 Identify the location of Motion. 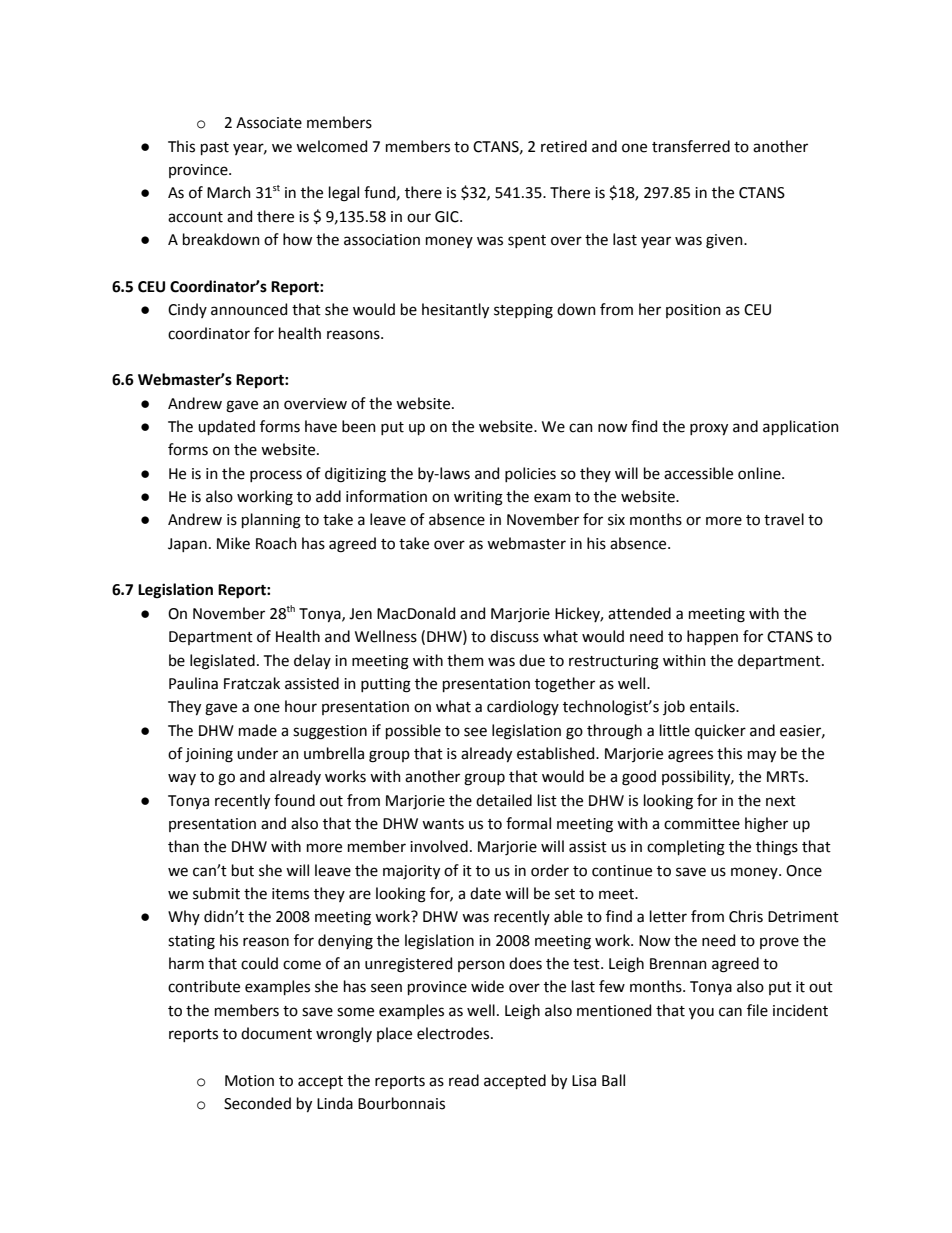
(249, 1081).
